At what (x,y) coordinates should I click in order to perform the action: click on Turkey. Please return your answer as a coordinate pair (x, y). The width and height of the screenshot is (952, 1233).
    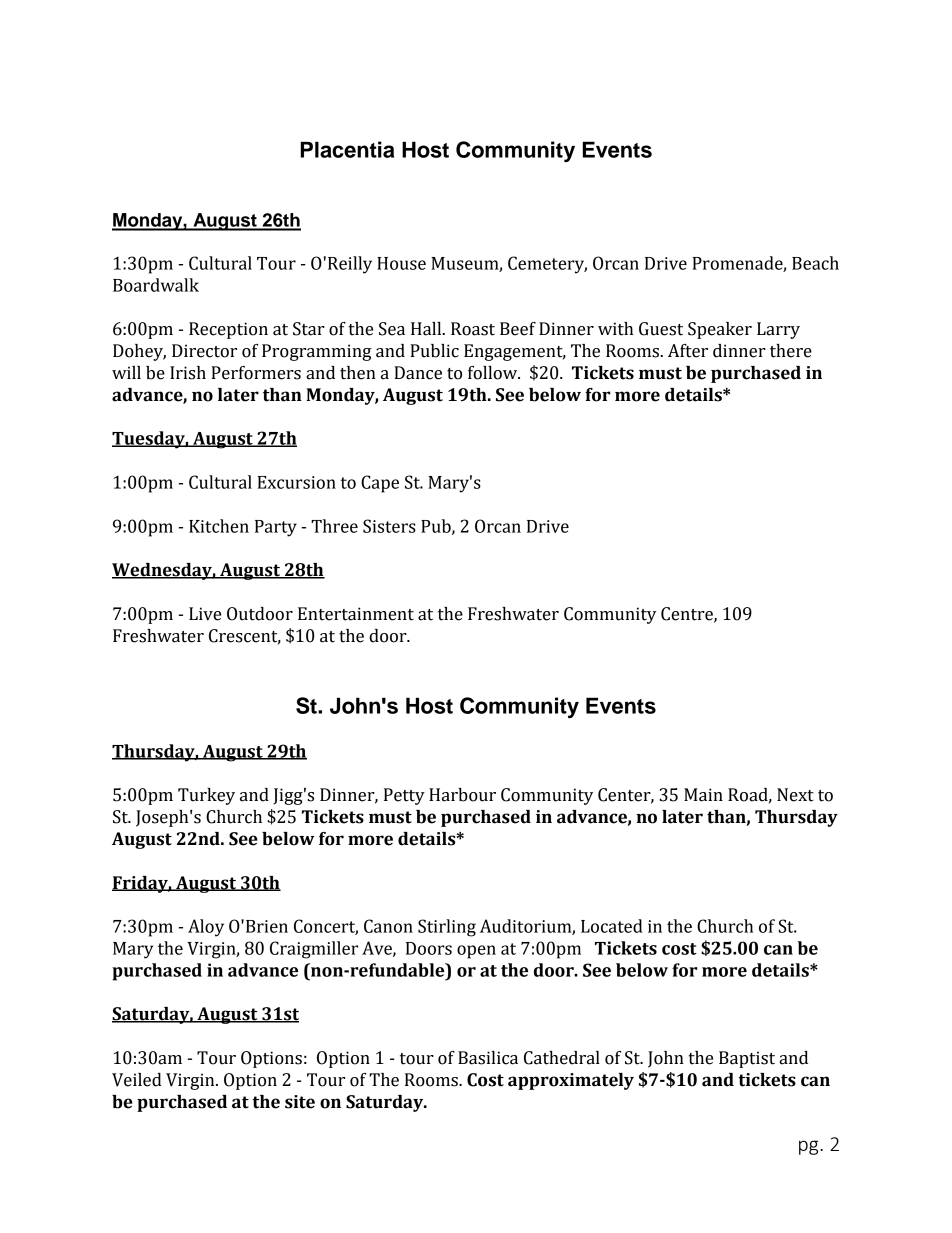
    Looking at the image, I should click on (206, 796).
